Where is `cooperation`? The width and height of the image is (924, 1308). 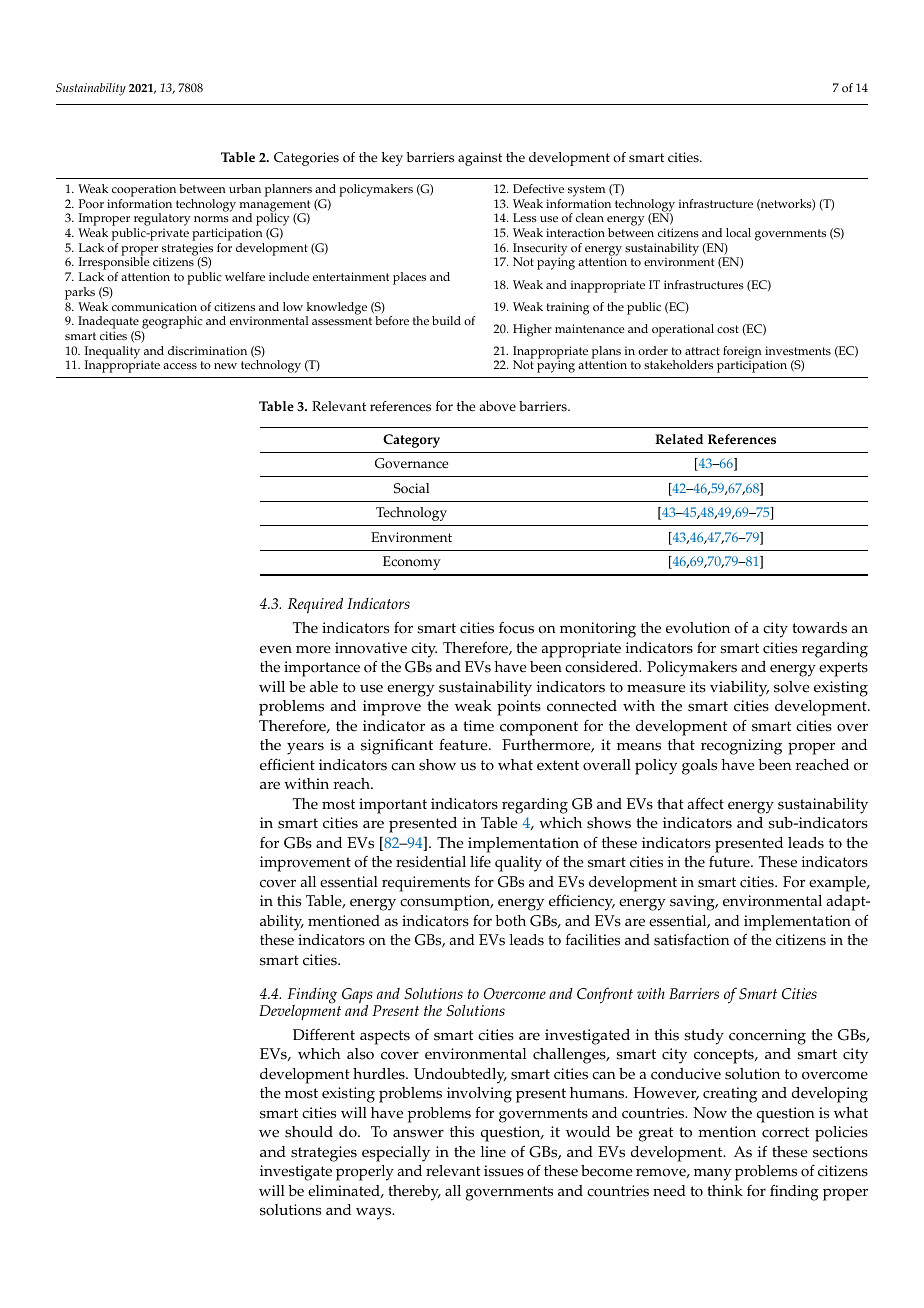 cooperation is located at coordinates (144, 190).
